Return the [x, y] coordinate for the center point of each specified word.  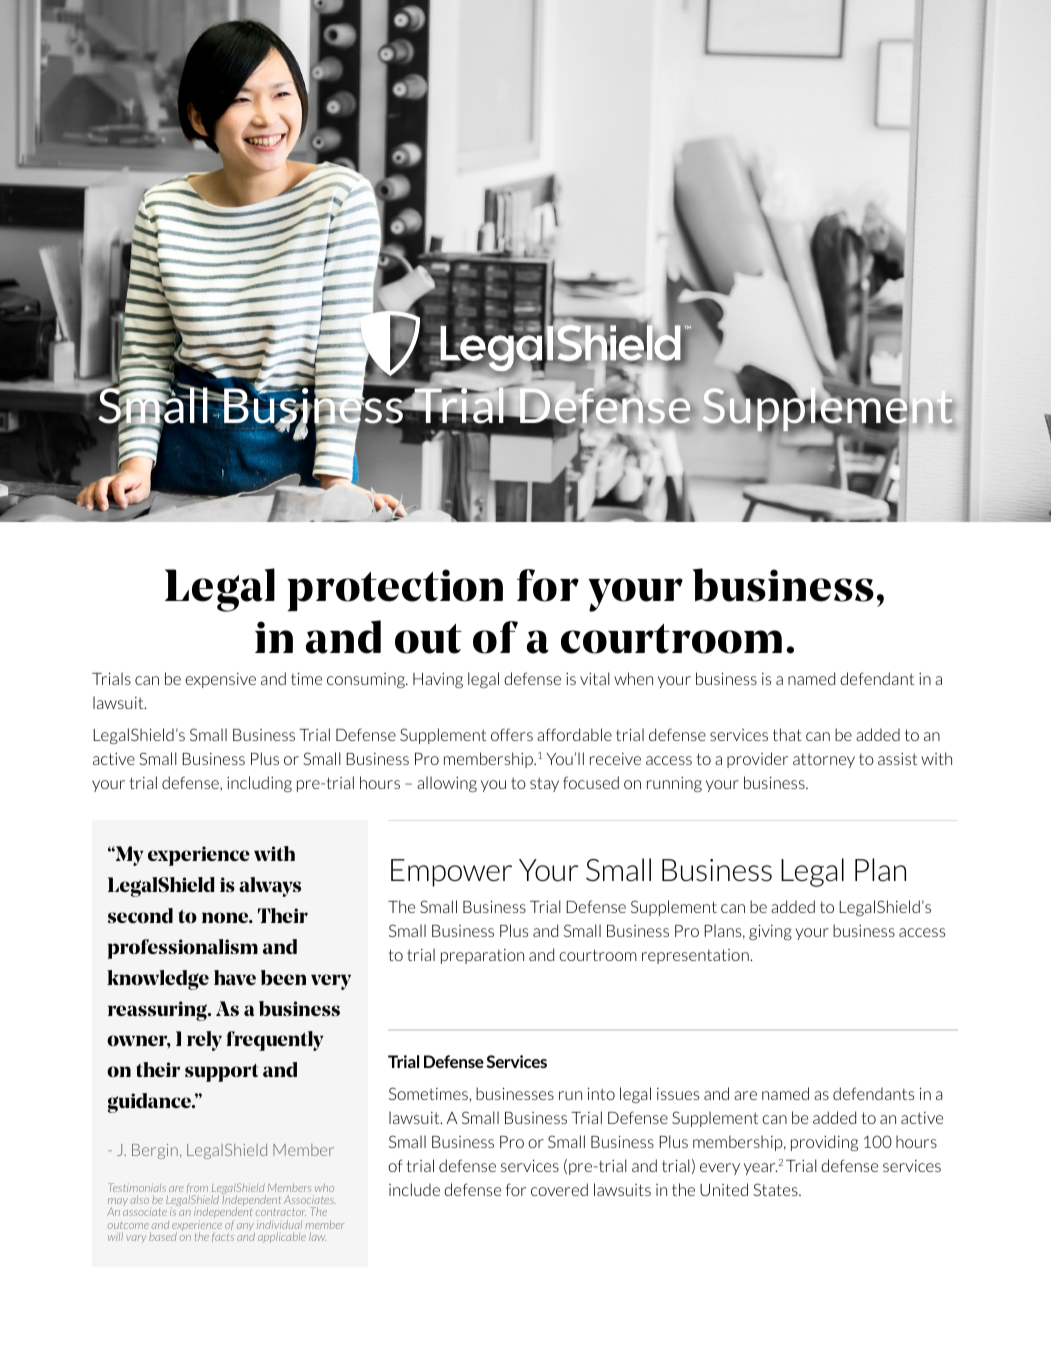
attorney [824, 760]
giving [770, 932]
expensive [220, 680]
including [259, 784]
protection [395, 590]
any [246, 1228]
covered [559, 1189]
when [633, 678]
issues [678, 1094]
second [140, 915]
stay [544, 784]
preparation [482, 956]
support [221, 1073]
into [601, 1094]
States [776, 1189]
